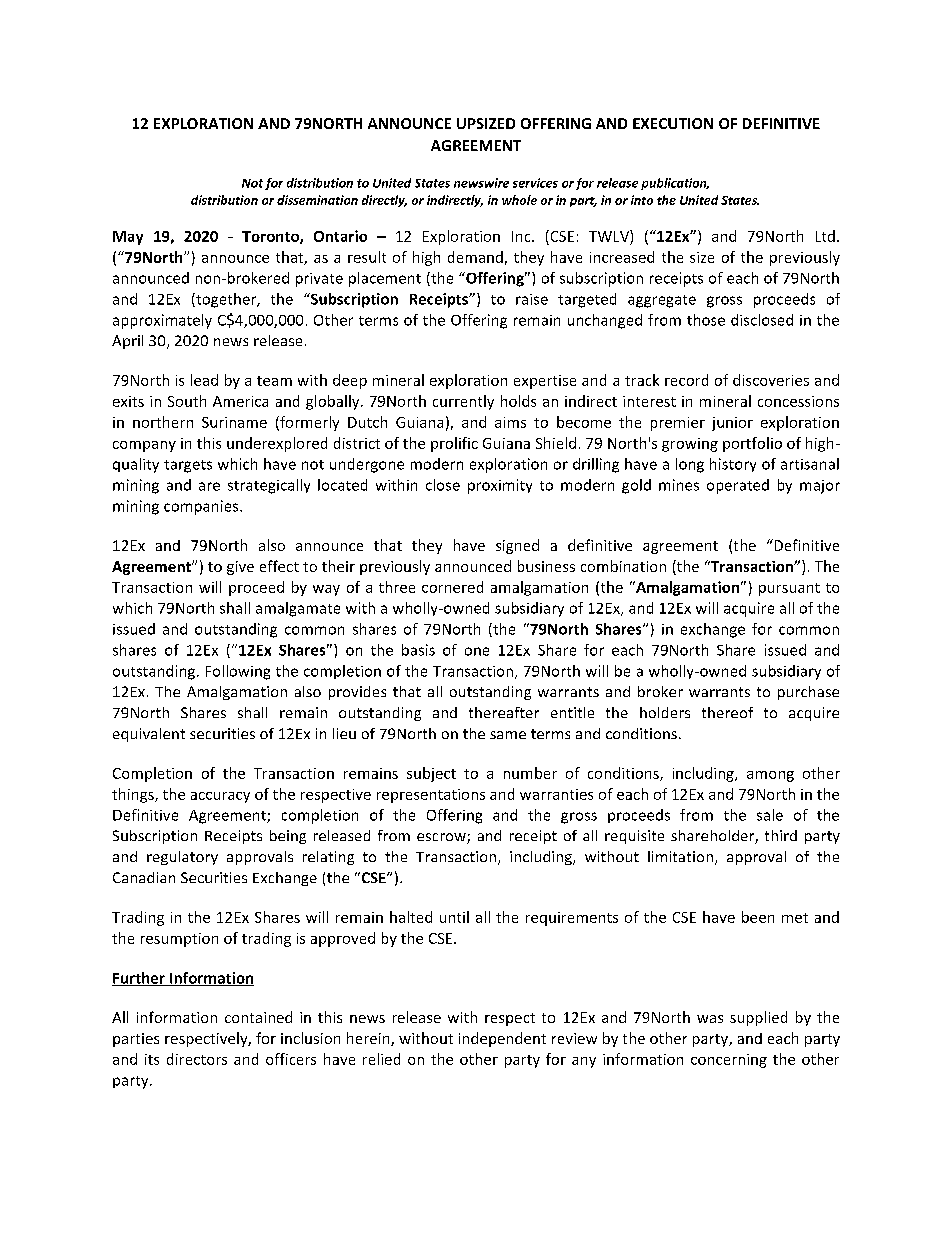 The image size is (952, 1233). I want to click on directors, so click(197, 1059).
